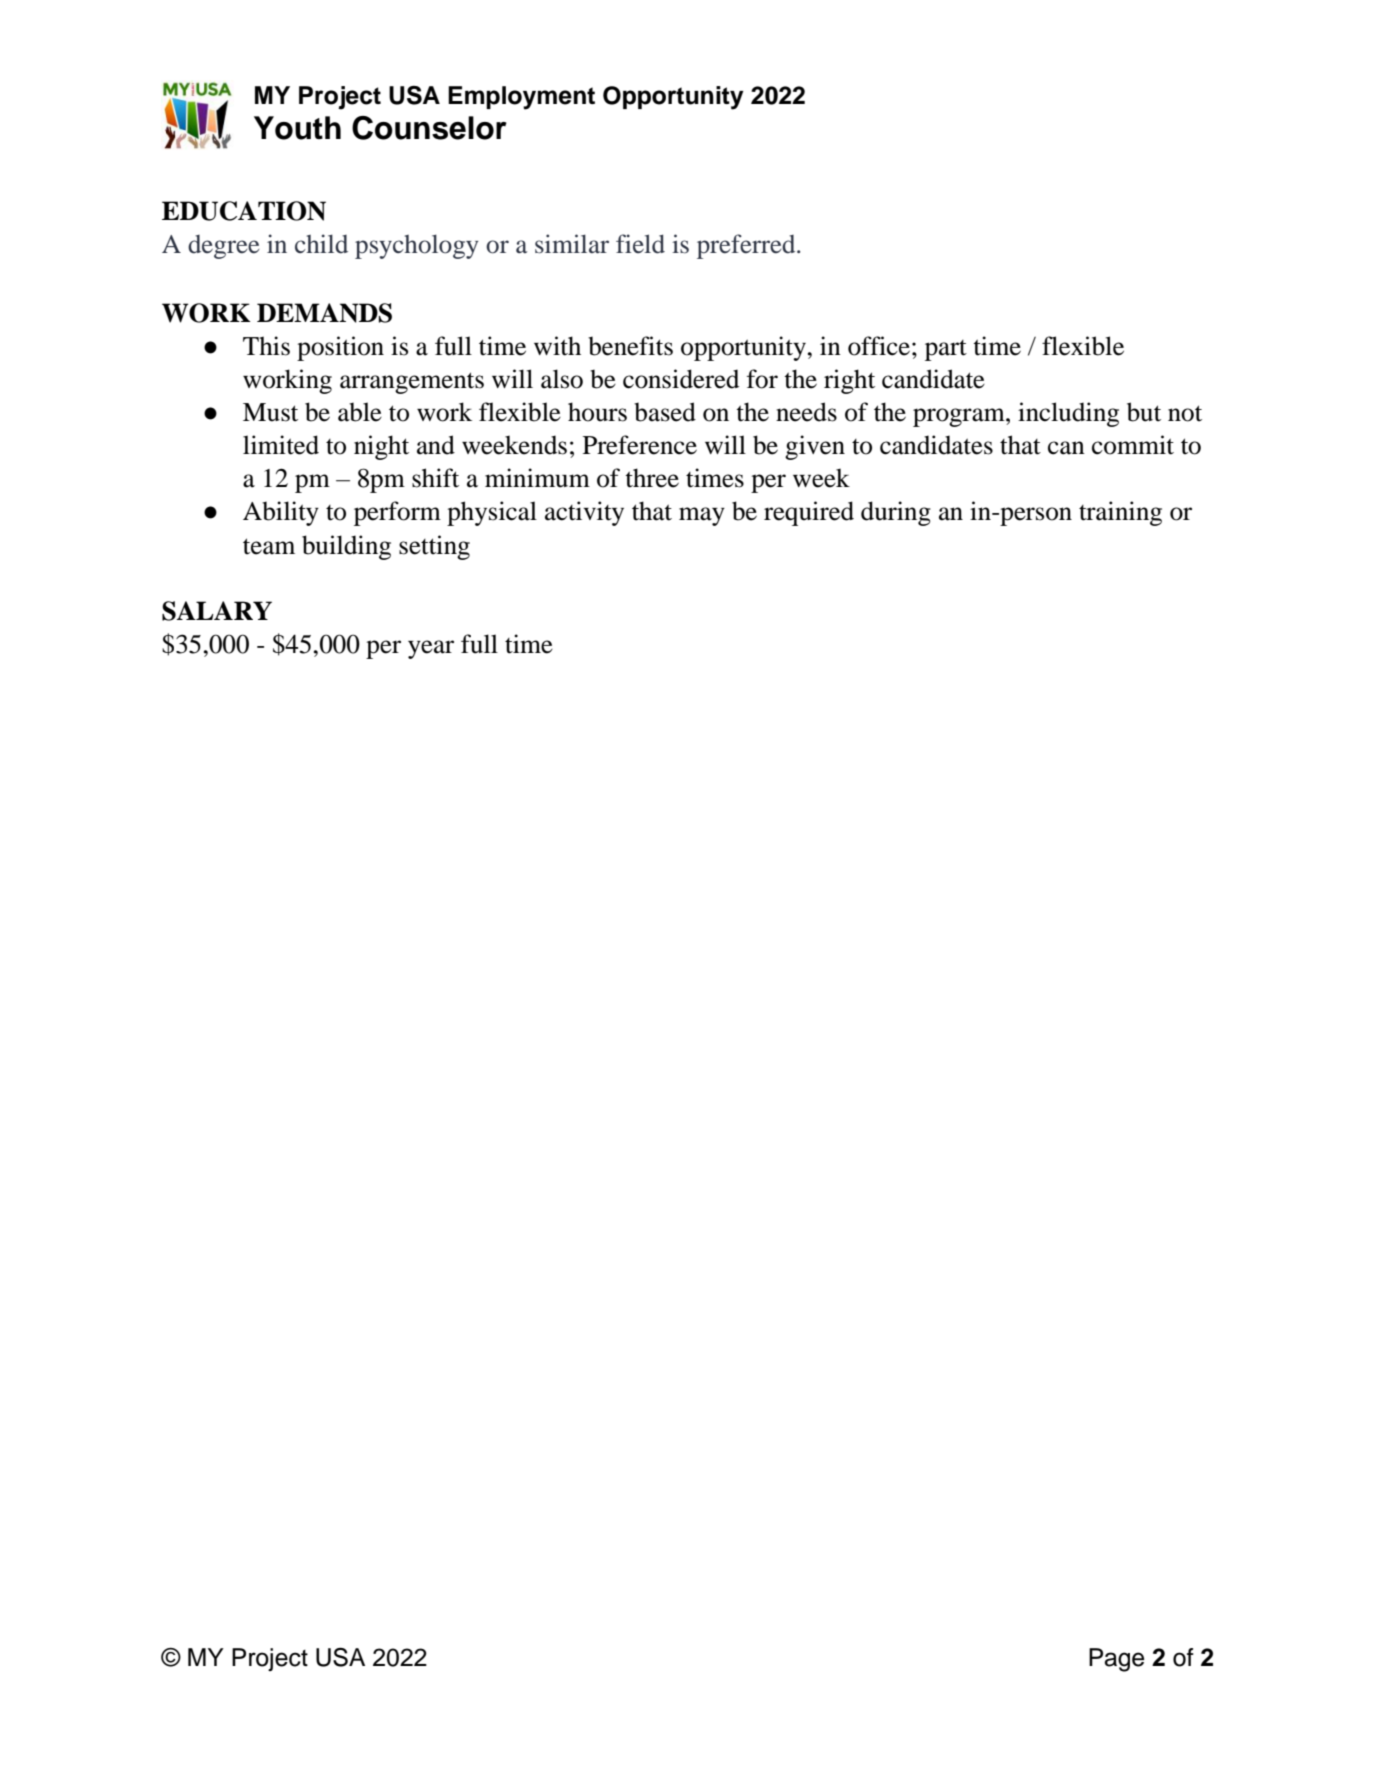  Describe the element at coordinates (747, 246) in the document. I see `preferred` at that location.
